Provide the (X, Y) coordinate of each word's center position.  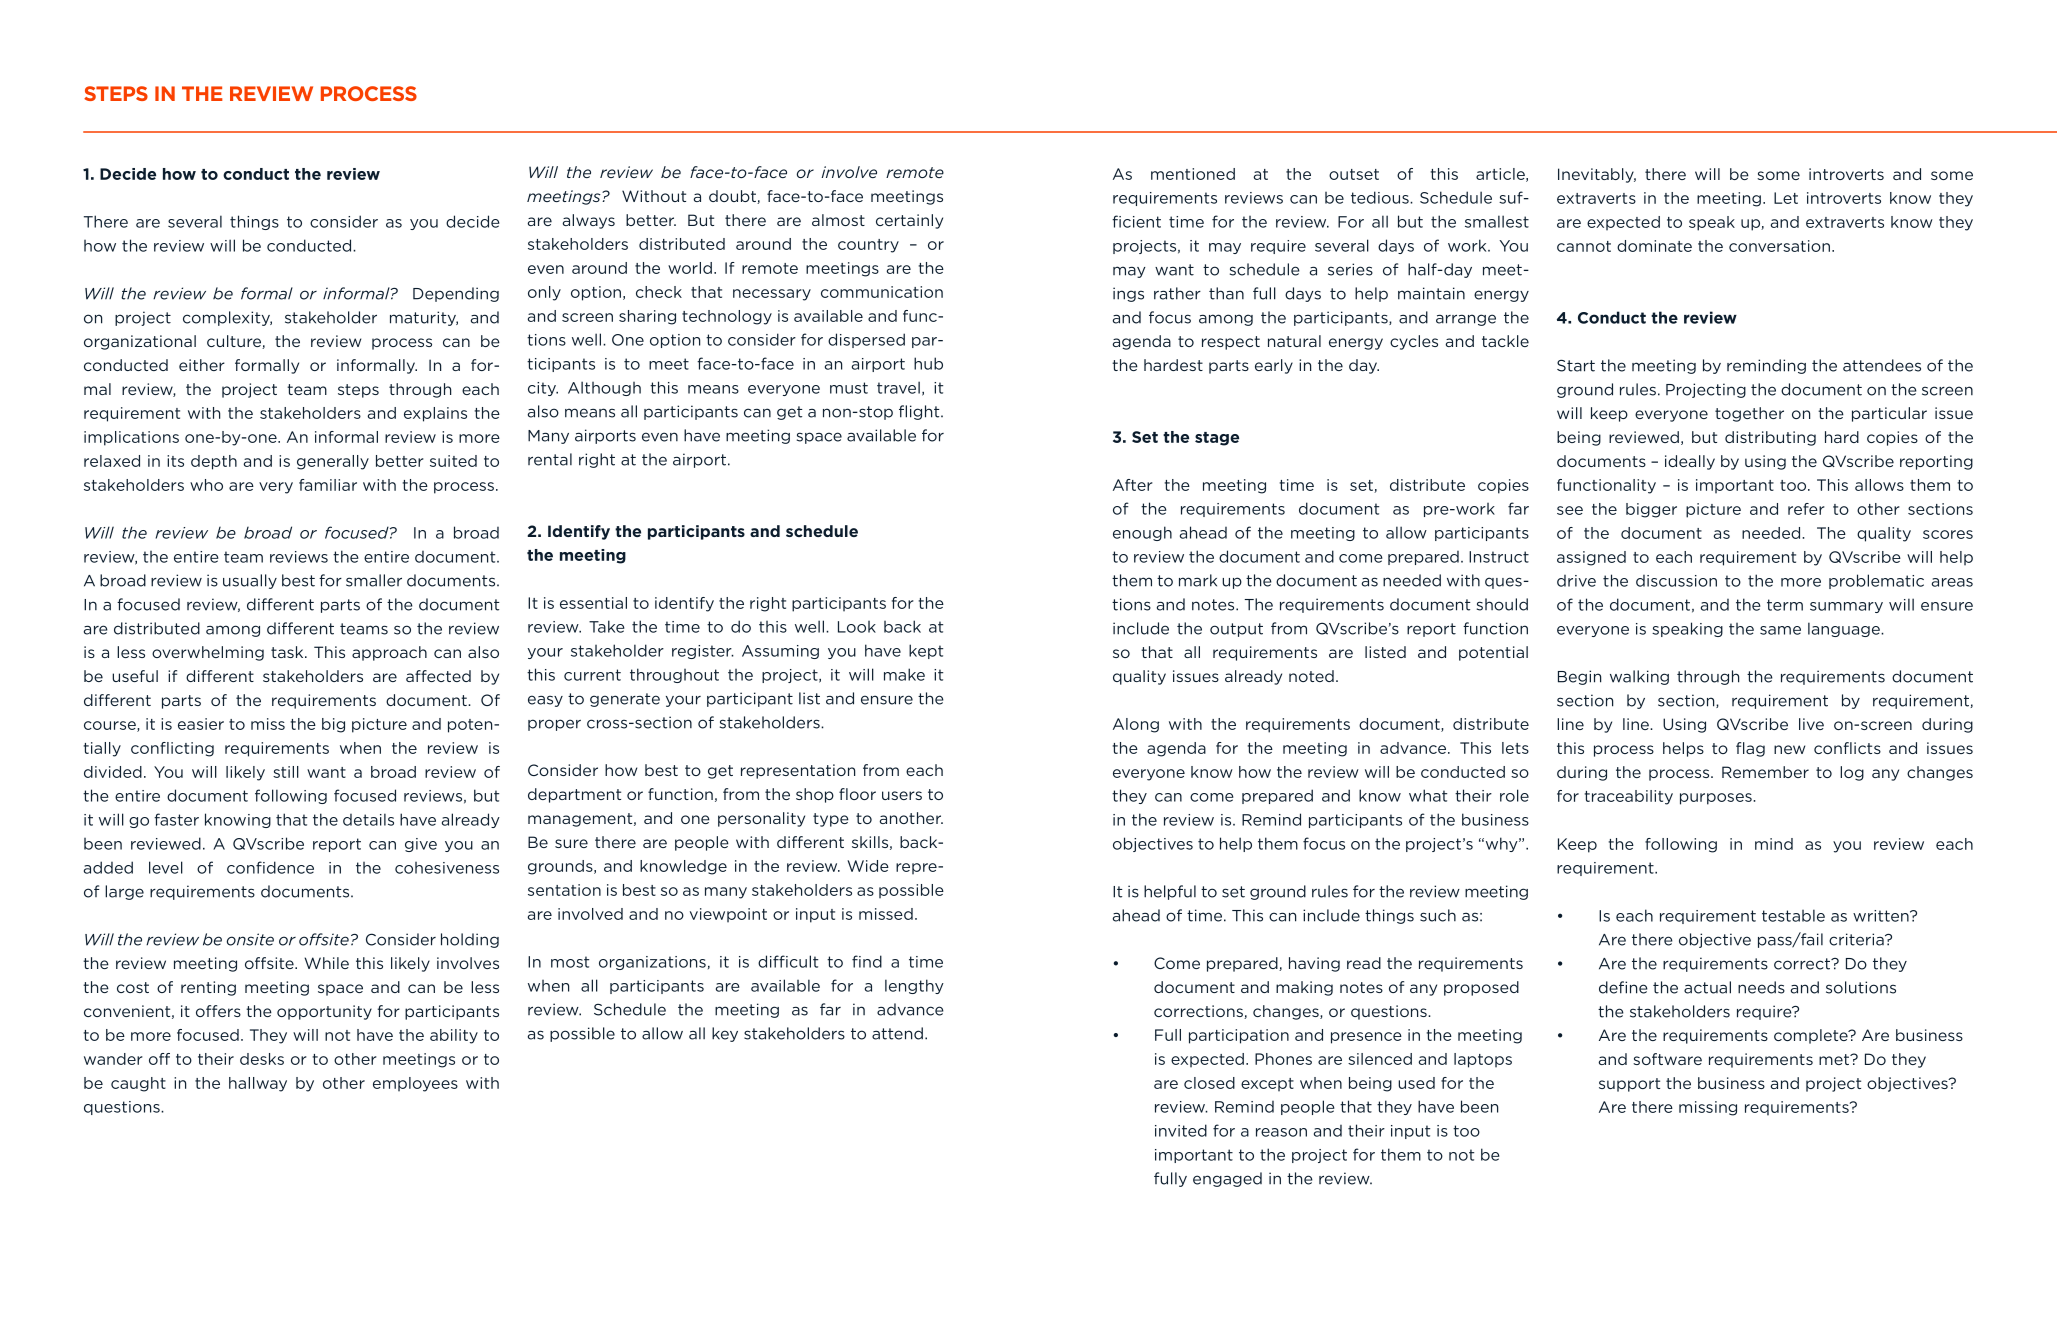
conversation (1781, 246)
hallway (258, 1084)
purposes (1717, 799)
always (588, 221)
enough (1142, 533)
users (902, 795)
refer (1806, 509)
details (368, 819)
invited (1181, 1130)
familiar (328, 485)
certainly (909, 221)
